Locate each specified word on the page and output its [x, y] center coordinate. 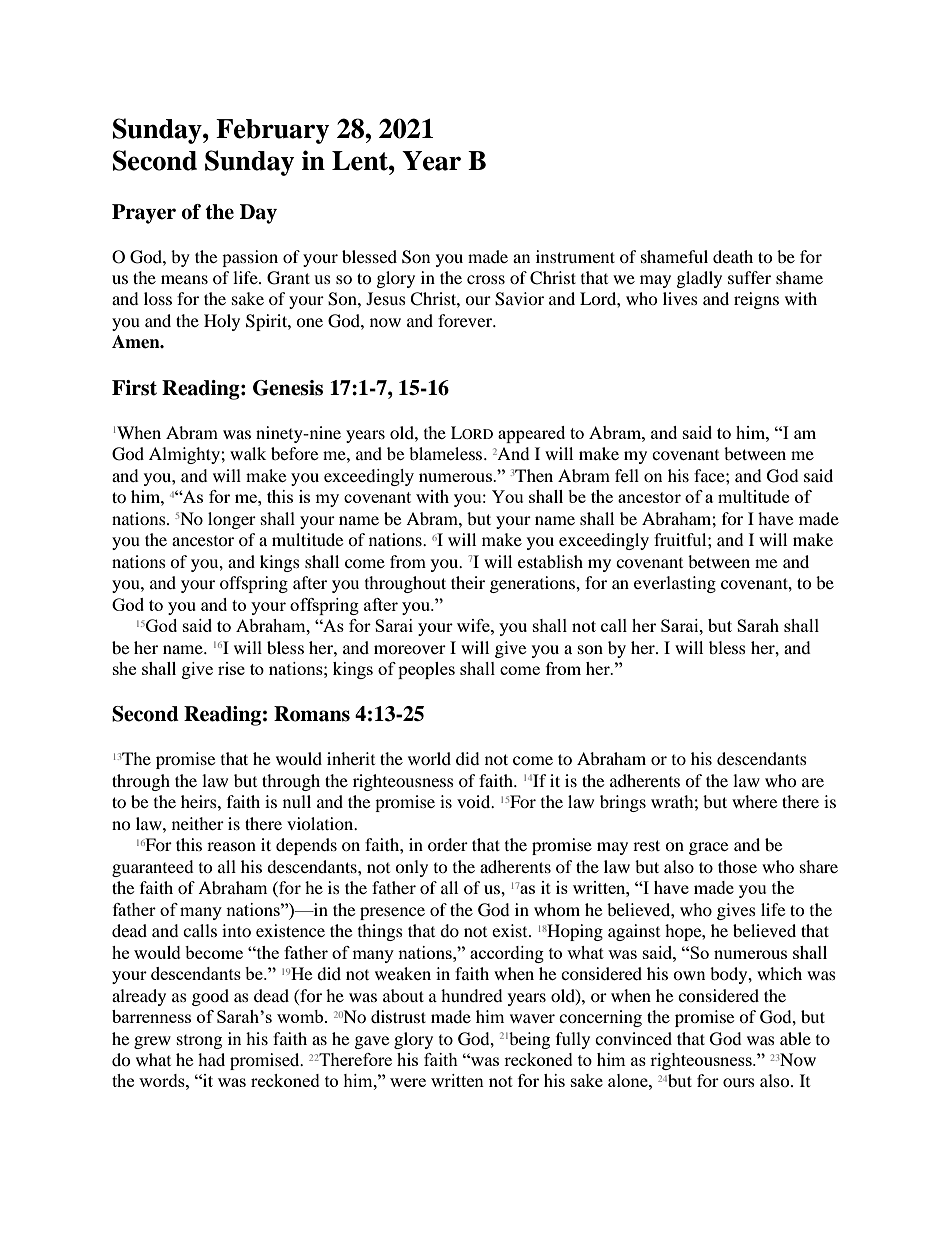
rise [231, 668]
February [273, 131]
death [733, 256]
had [211, 1059]
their [468, 582]
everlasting [675, 584]
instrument [575, 256]
